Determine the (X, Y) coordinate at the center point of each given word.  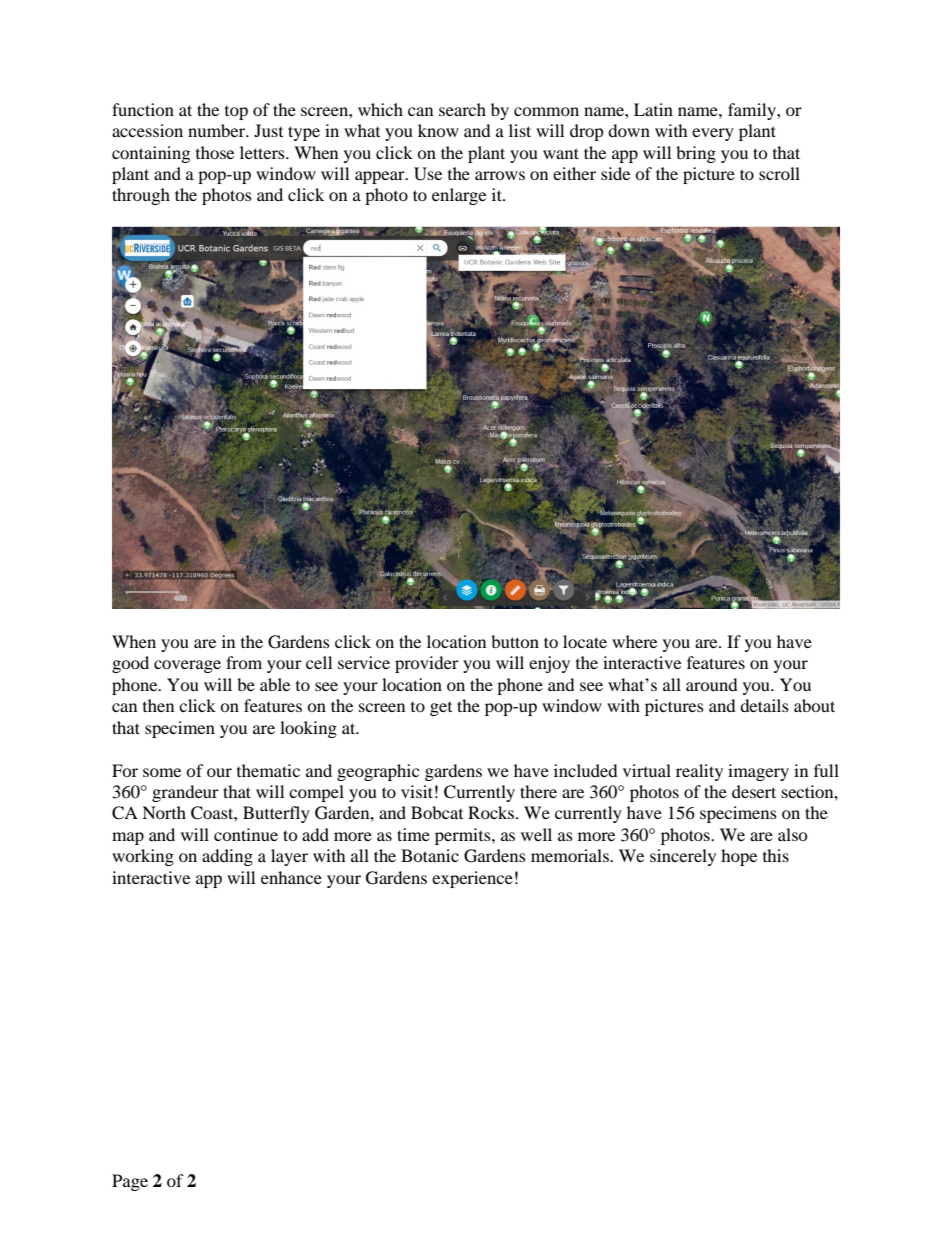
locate (585, 641)
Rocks (492, 812)
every (713, 134)
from (244, 662)
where (634, 641)
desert (754, 791)
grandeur (185, 793)
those (215, 152)
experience (472, 879)
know (438, 130)
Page (130, 1182)
